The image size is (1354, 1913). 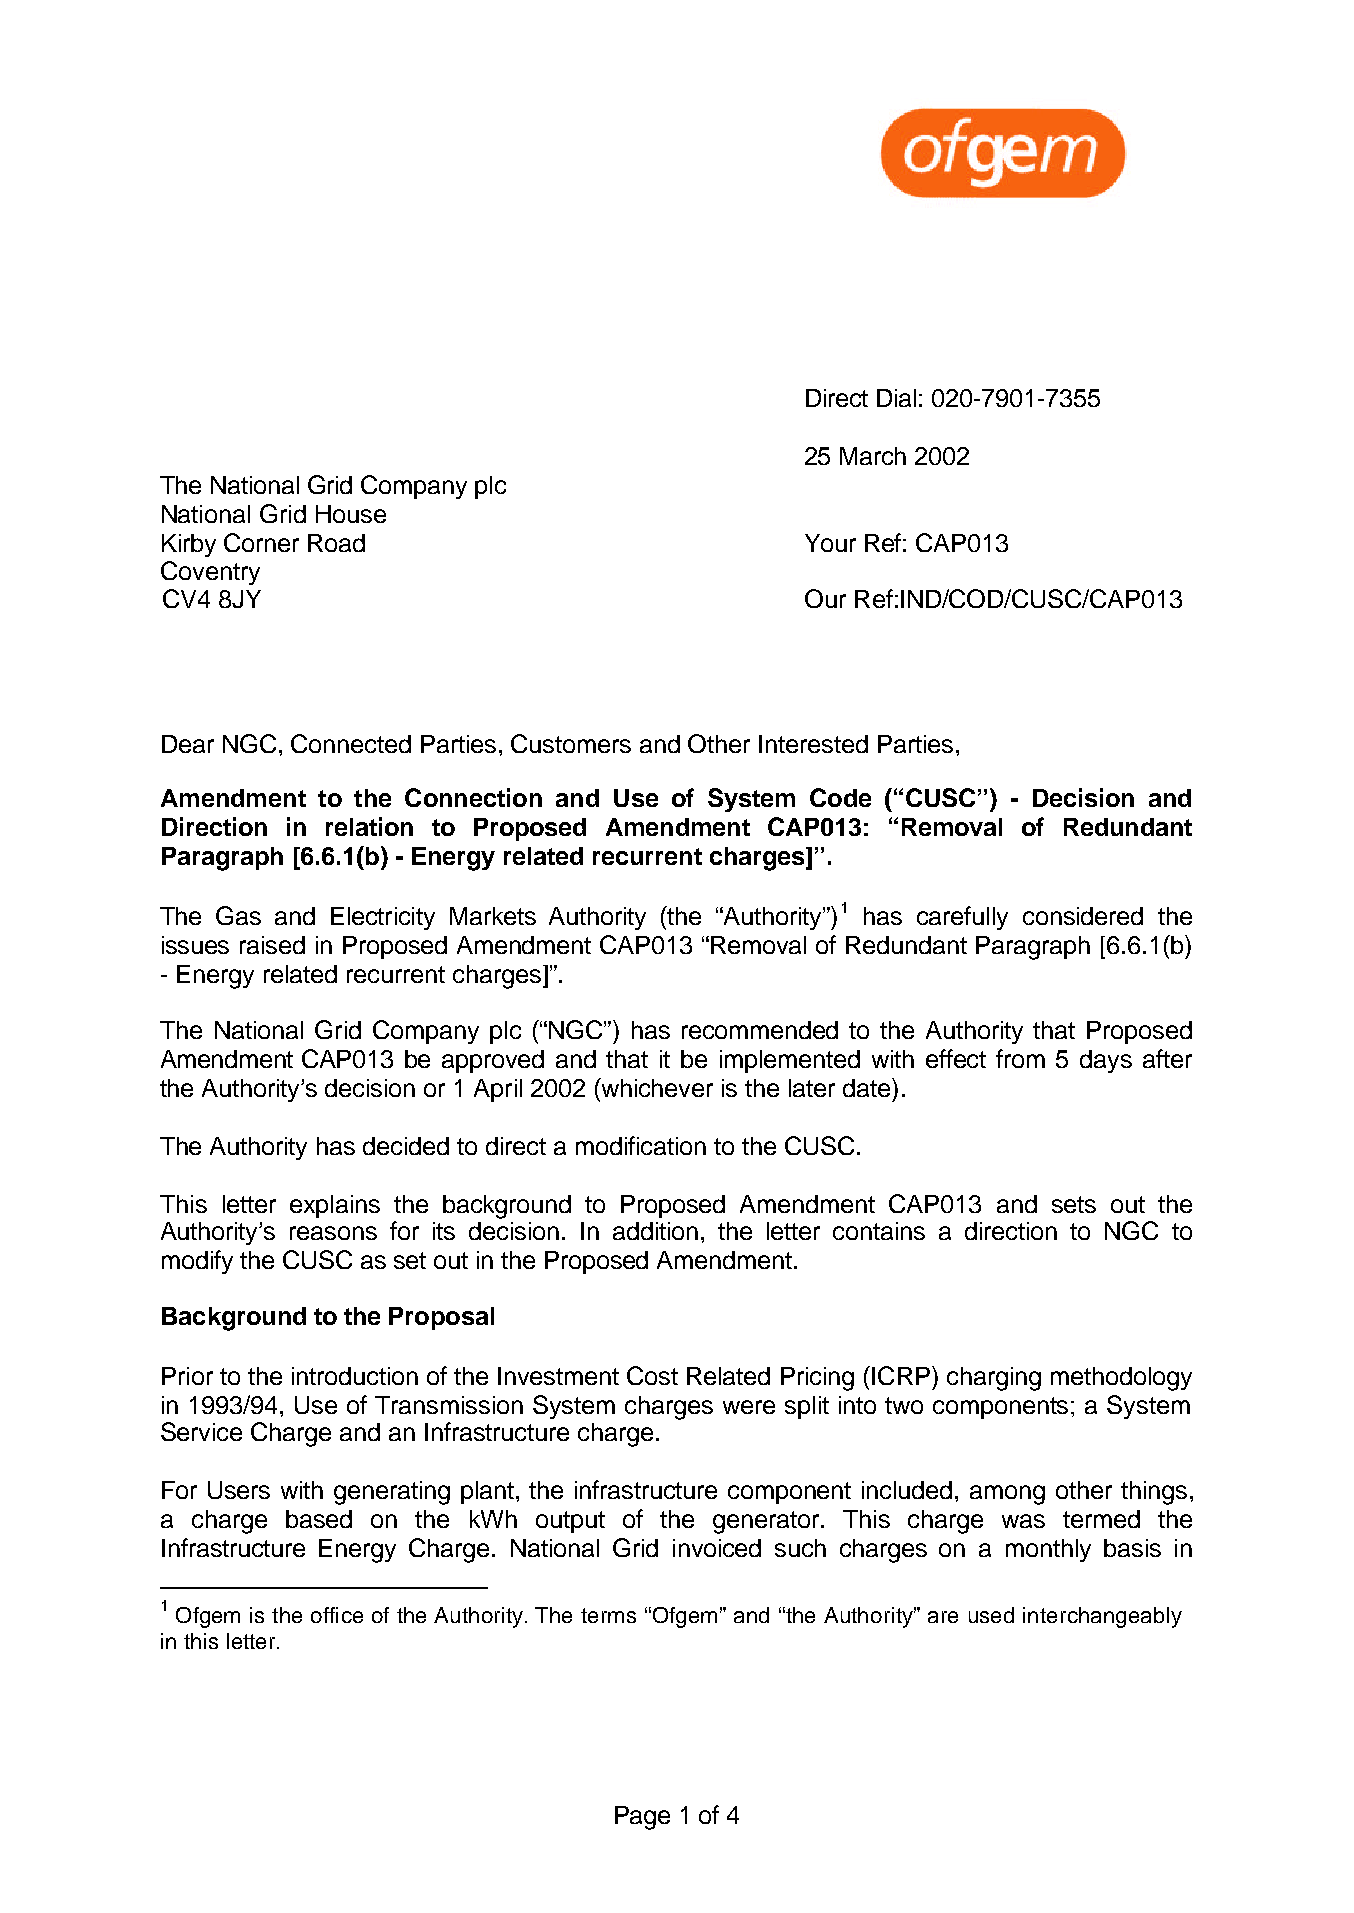 I want to click on March, so click(x=873, y=456).
